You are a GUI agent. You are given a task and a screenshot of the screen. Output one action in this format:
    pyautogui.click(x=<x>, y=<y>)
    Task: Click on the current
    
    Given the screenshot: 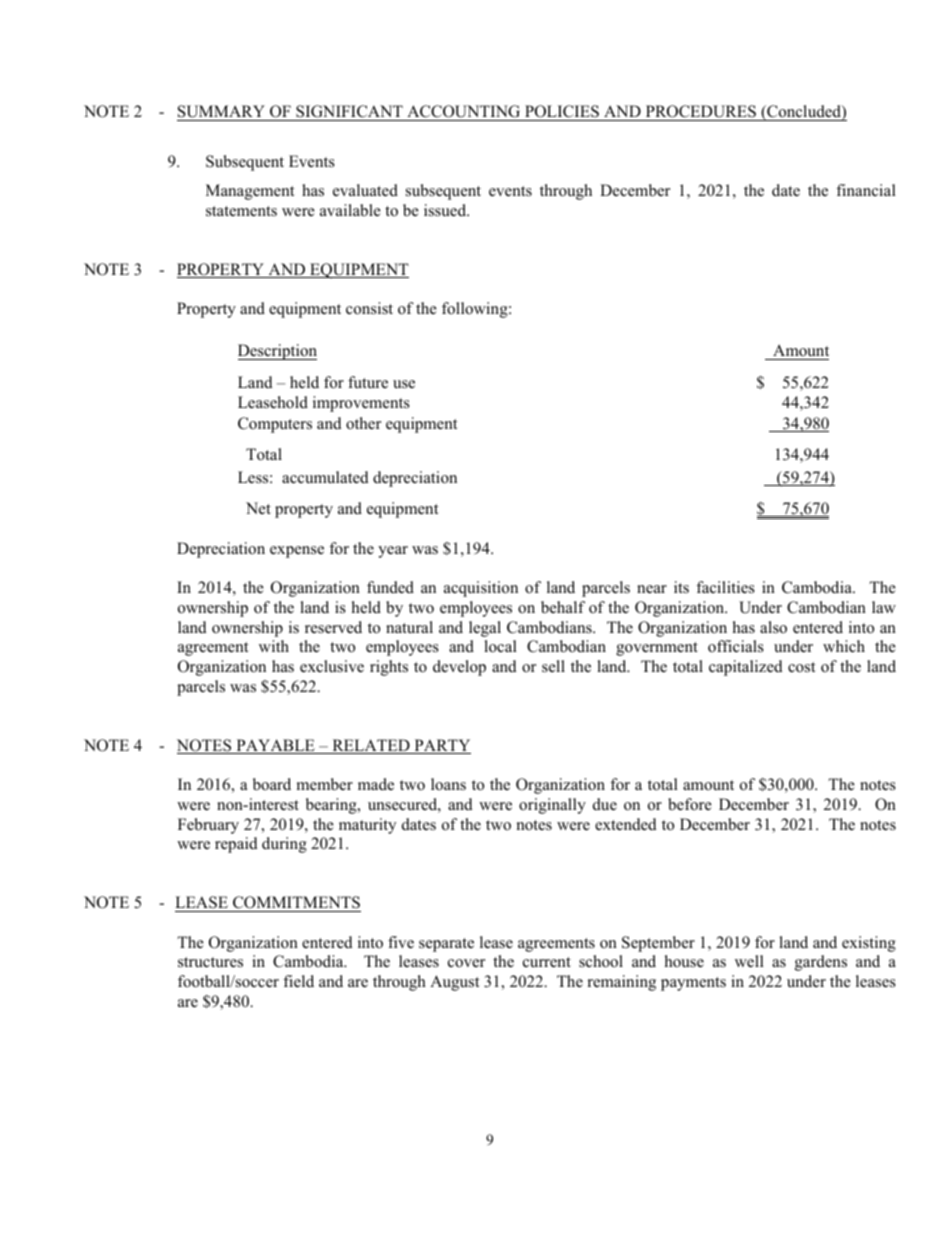 What is the action you would take?
    pyautogui.click(x=547, y=962)
